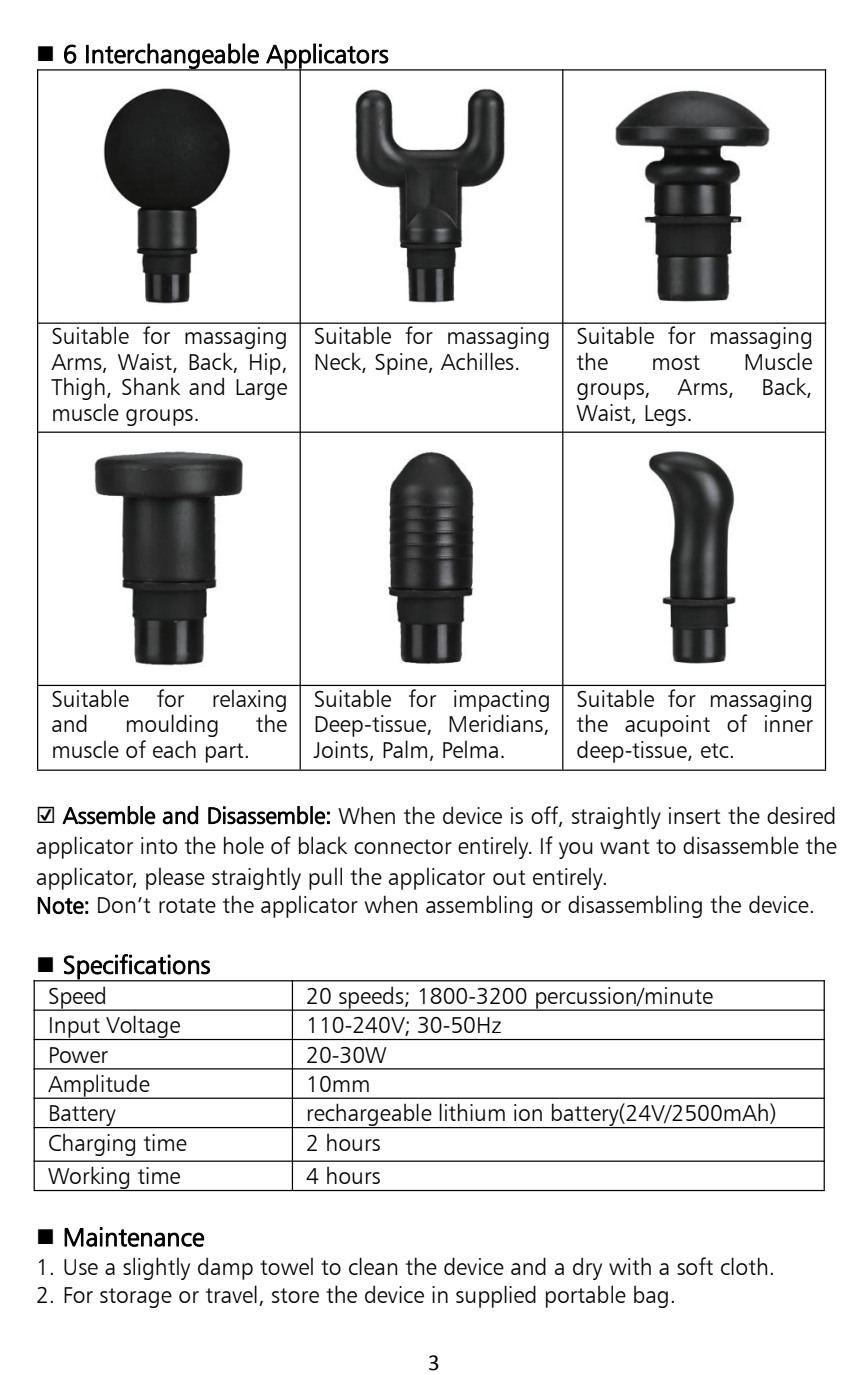 Image resolution: width=868 pixels, height=1375 pixels. I want to click on clean, so click(373, 1266).
